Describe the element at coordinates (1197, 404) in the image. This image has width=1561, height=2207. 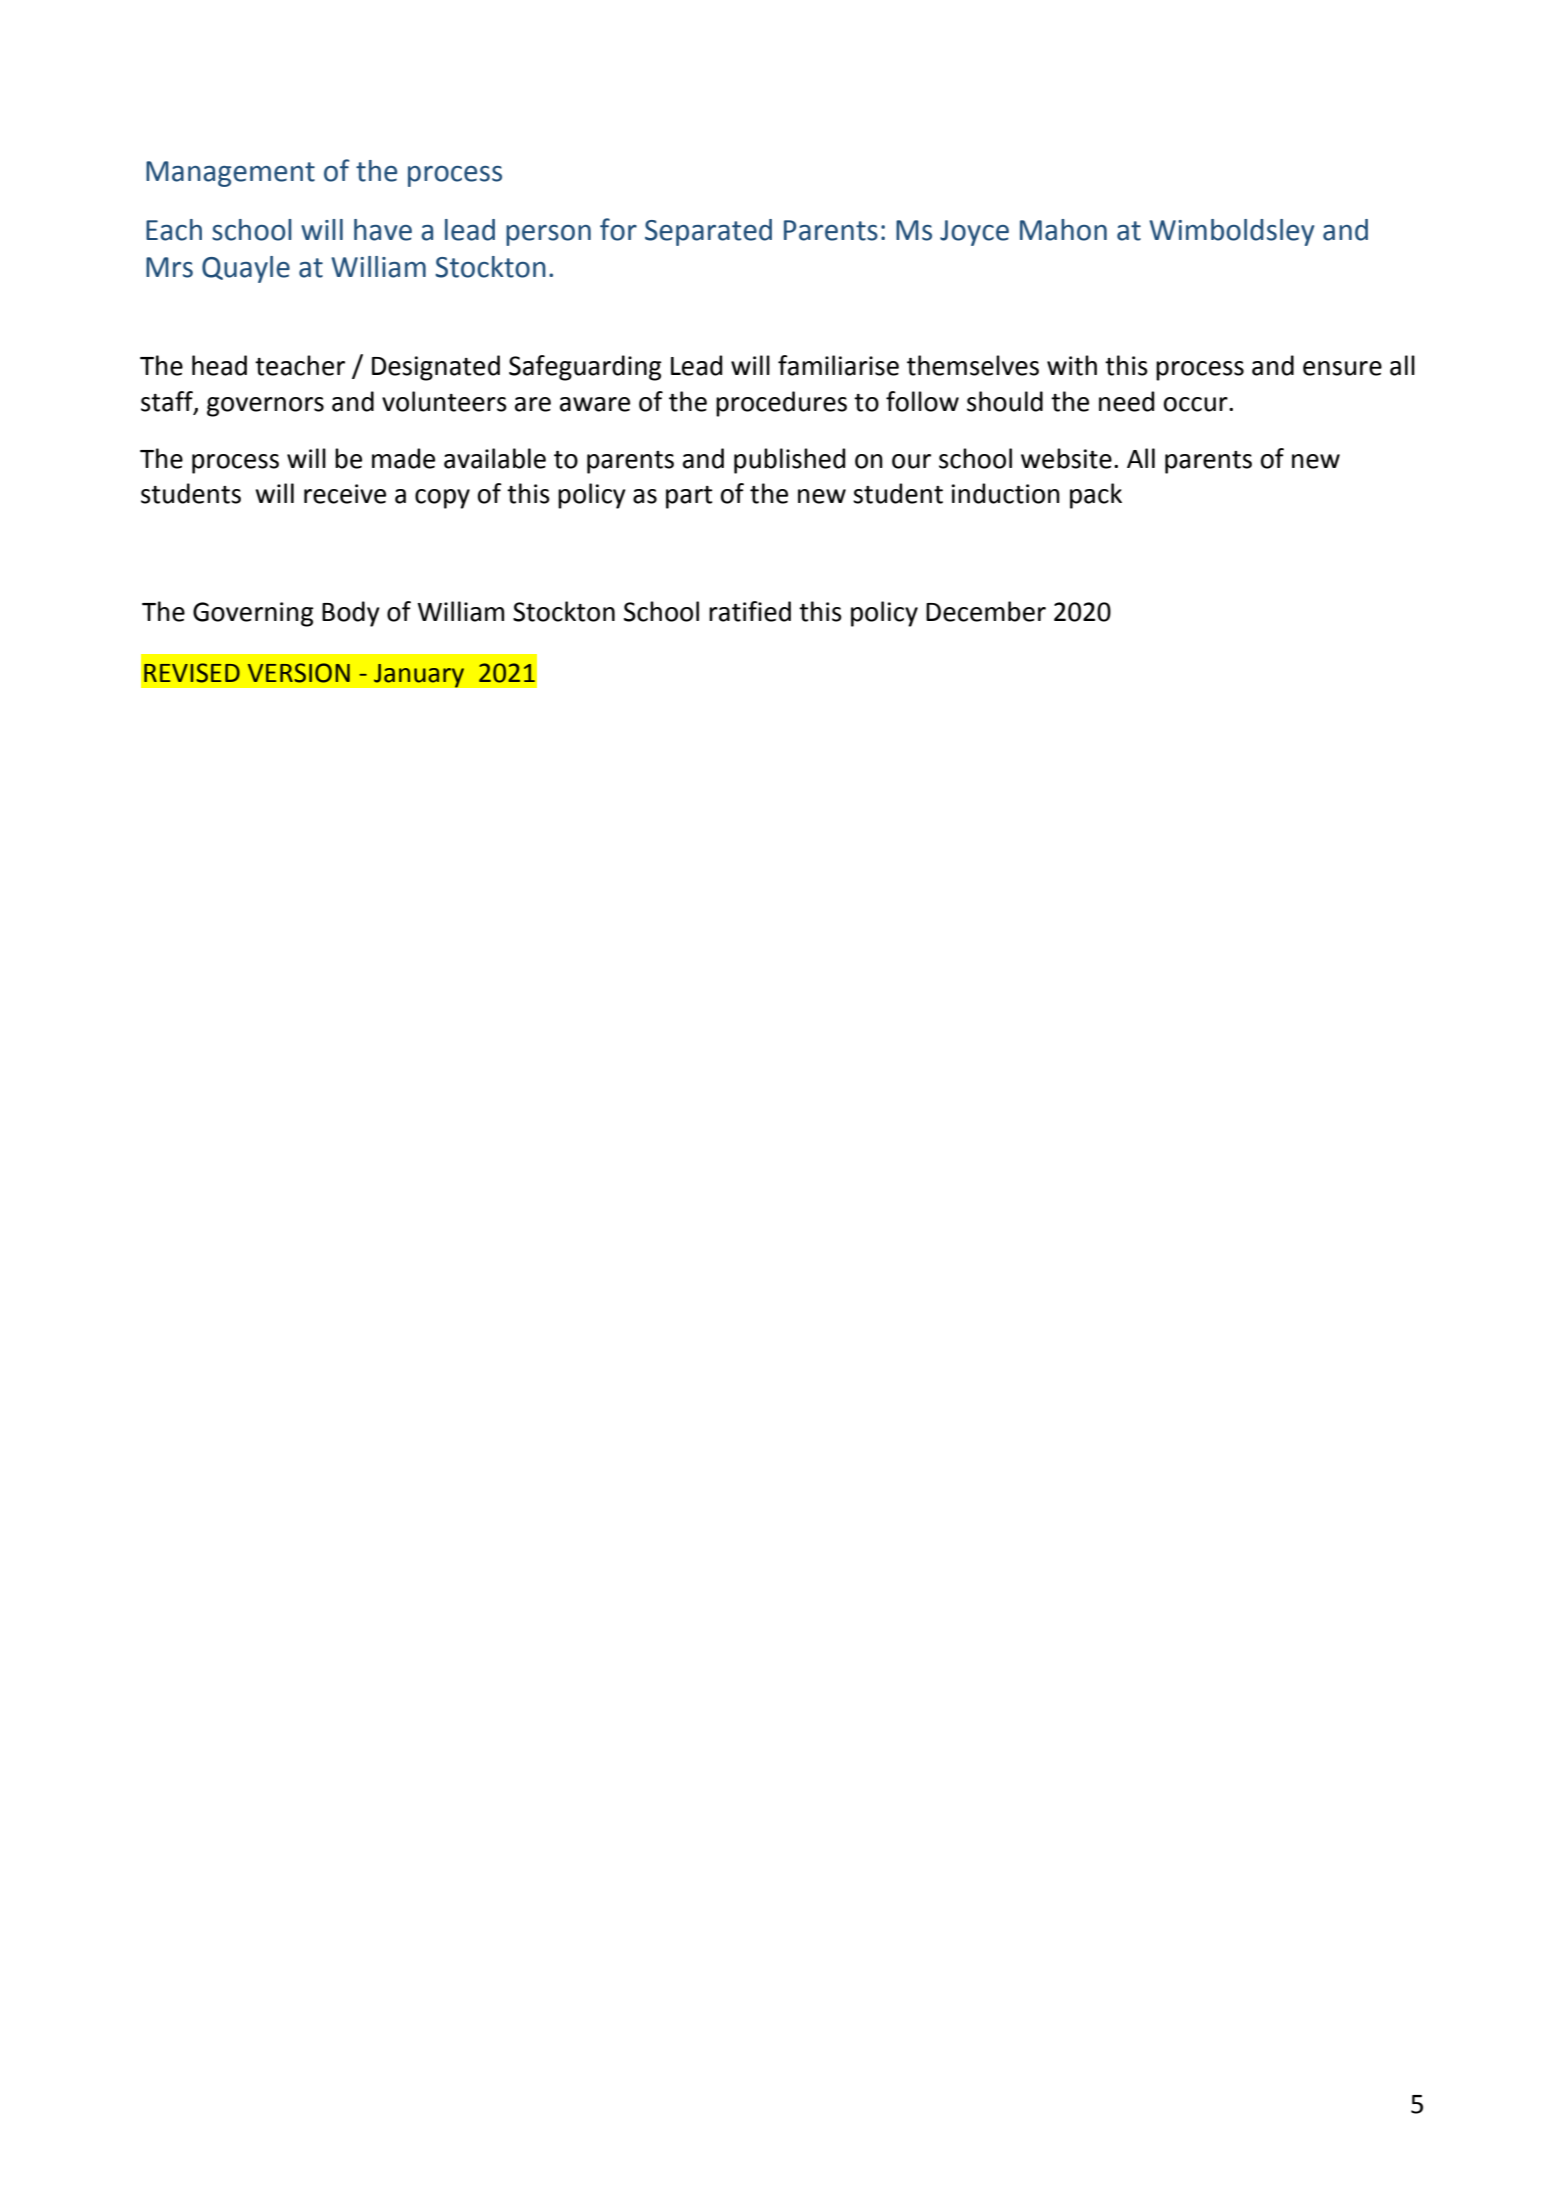
I see `occur` at that location.
